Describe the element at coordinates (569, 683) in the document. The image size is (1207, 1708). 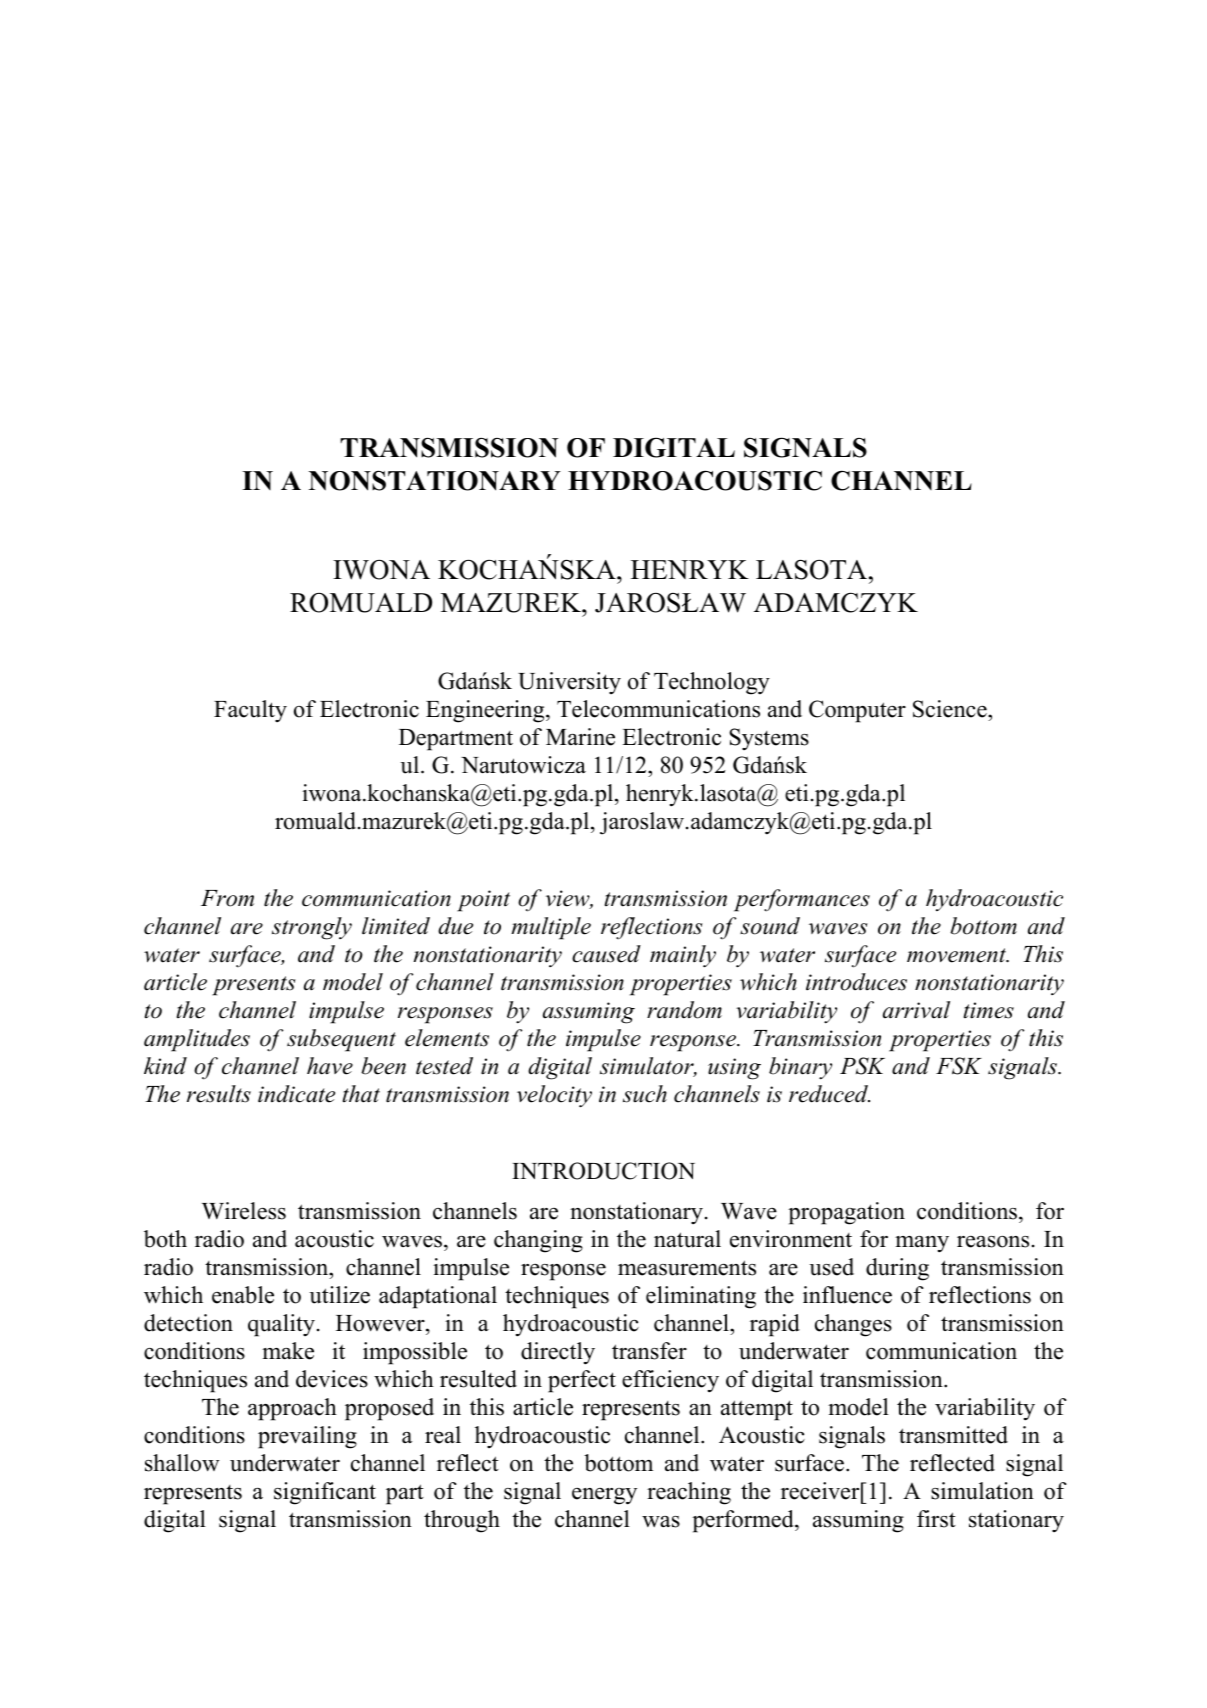
I see `University` at that location.
